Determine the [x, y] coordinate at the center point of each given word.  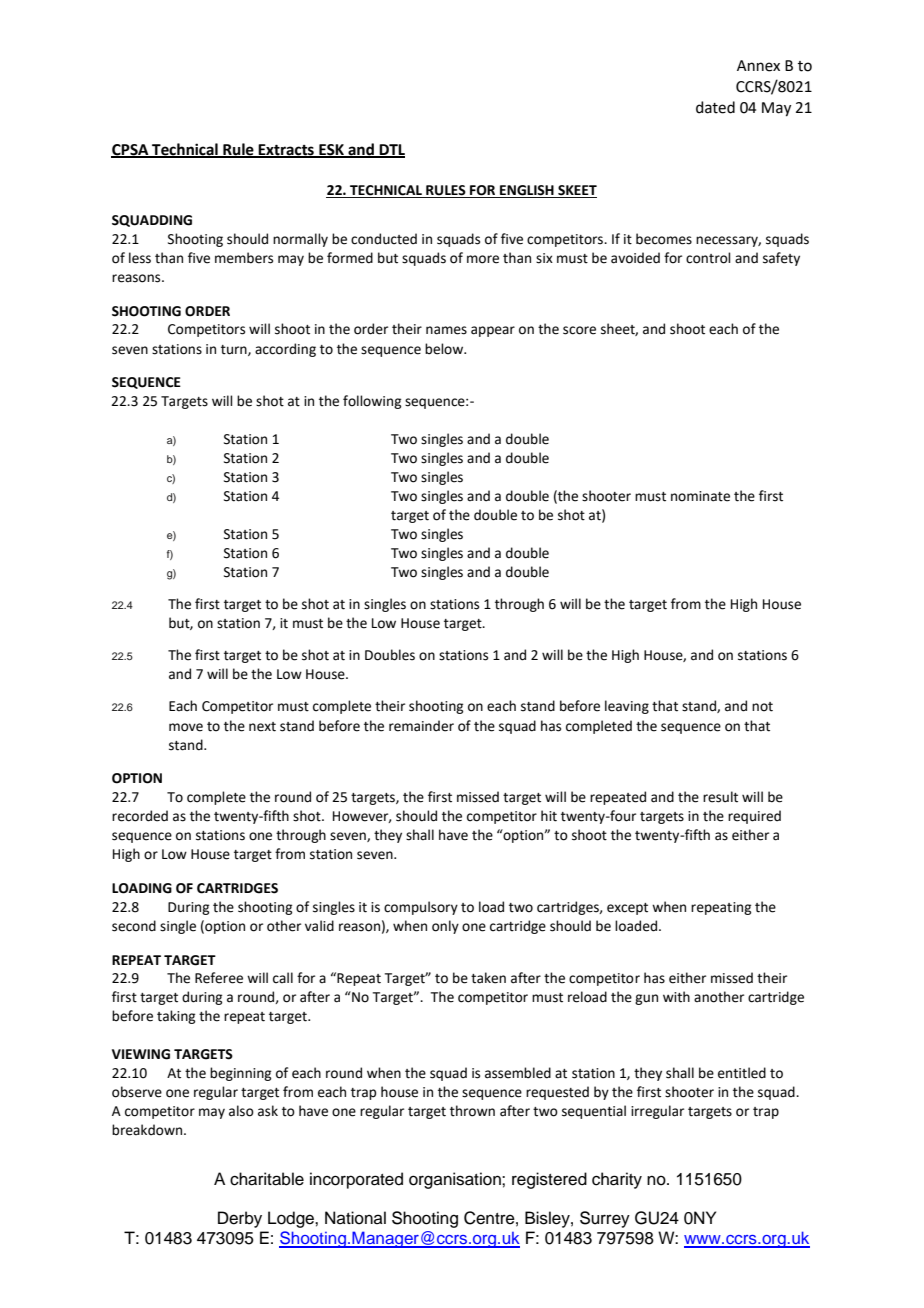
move [186, 727]
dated [715, 107]
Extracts [286, 150]
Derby [240, 1219]
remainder [421, 726]
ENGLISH [527, 191]
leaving [627, 707]
